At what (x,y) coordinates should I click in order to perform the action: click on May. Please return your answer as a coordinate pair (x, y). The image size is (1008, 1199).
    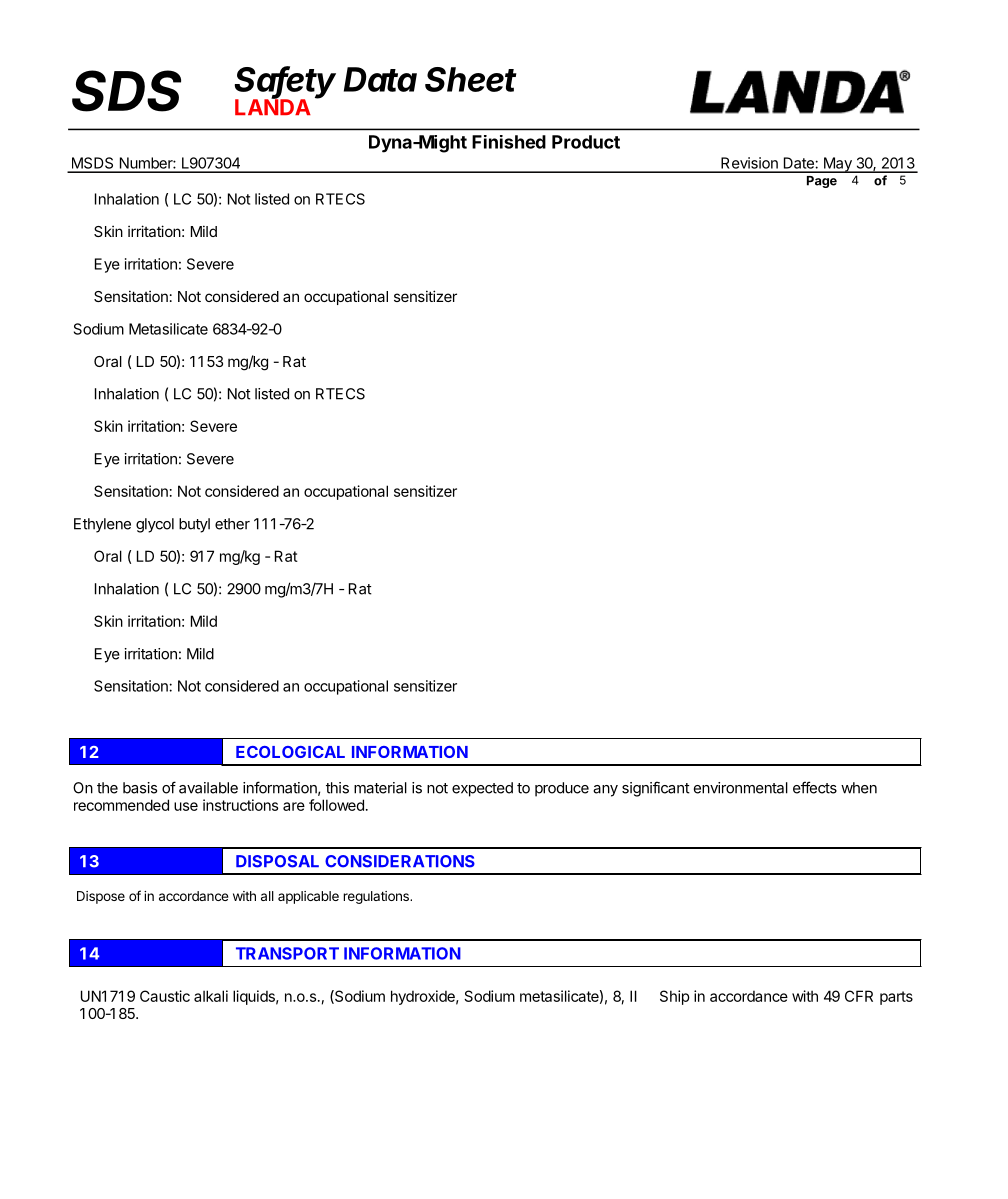
    Looking at the image, I should click on (838, 165).
